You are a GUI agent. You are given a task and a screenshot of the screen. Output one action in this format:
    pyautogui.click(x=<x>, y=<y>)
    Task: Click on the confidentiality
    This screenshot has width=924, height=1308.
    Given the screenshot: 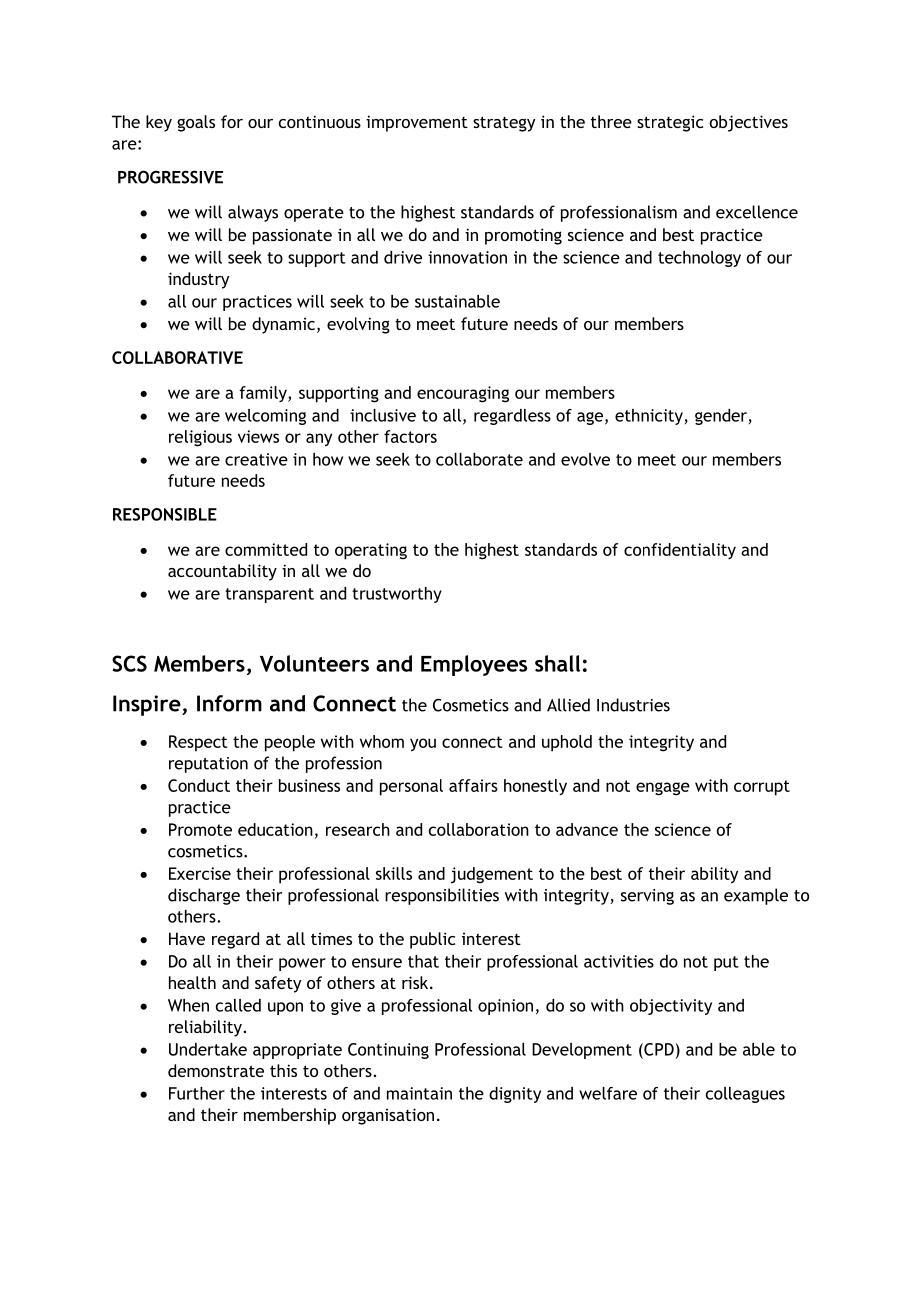 What is the action you would take?
    pyautogui.click(x=680, y=551)
